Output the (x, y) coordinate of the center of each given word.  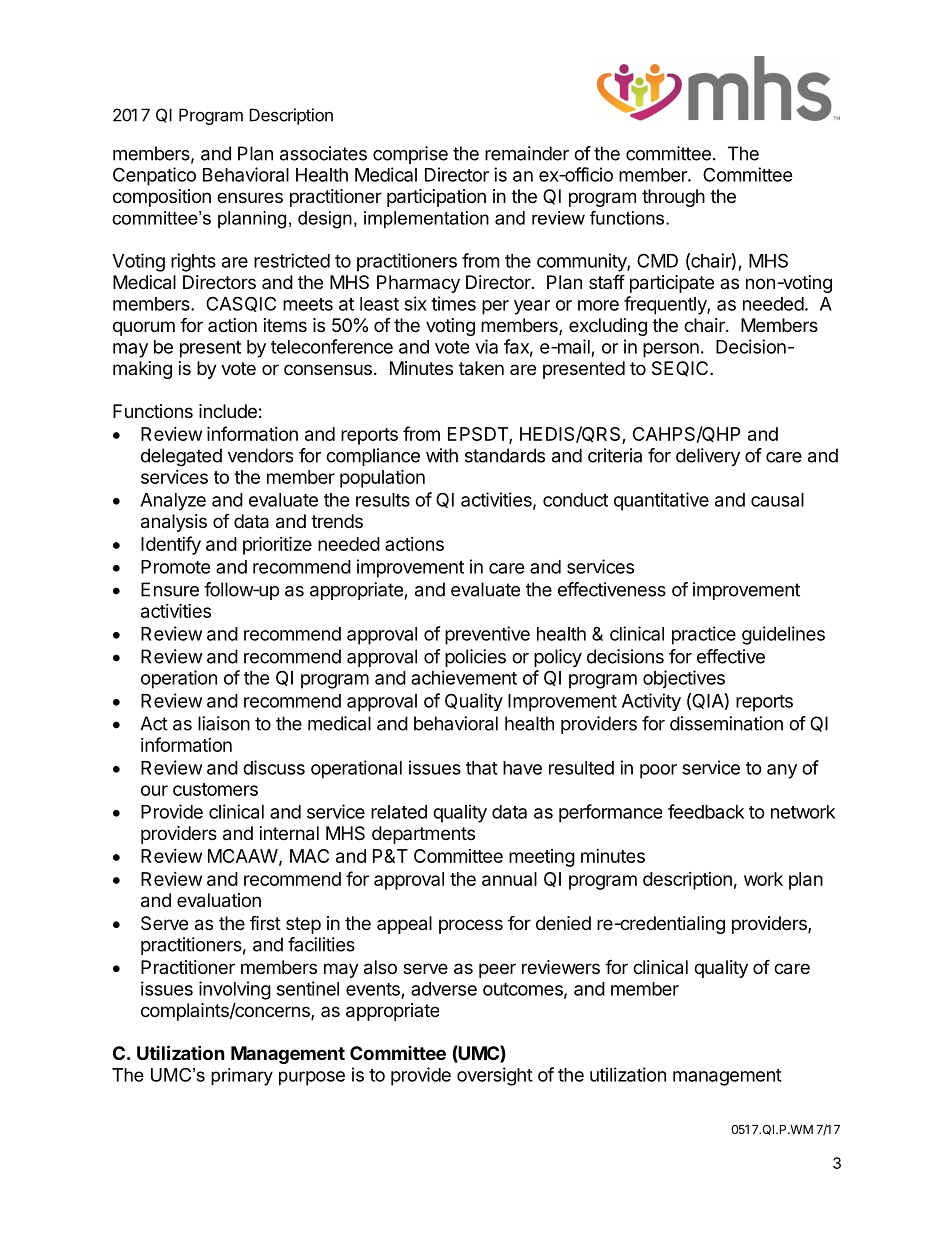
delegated (181, 457)
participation (436, 198)
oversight (495, 1076)
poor (658, 771)
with (442, 455)
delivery (708, 457)
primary (242, 1077)
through (673, 198)
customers (215, 789)
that (482, 768)
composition (162, 198)
